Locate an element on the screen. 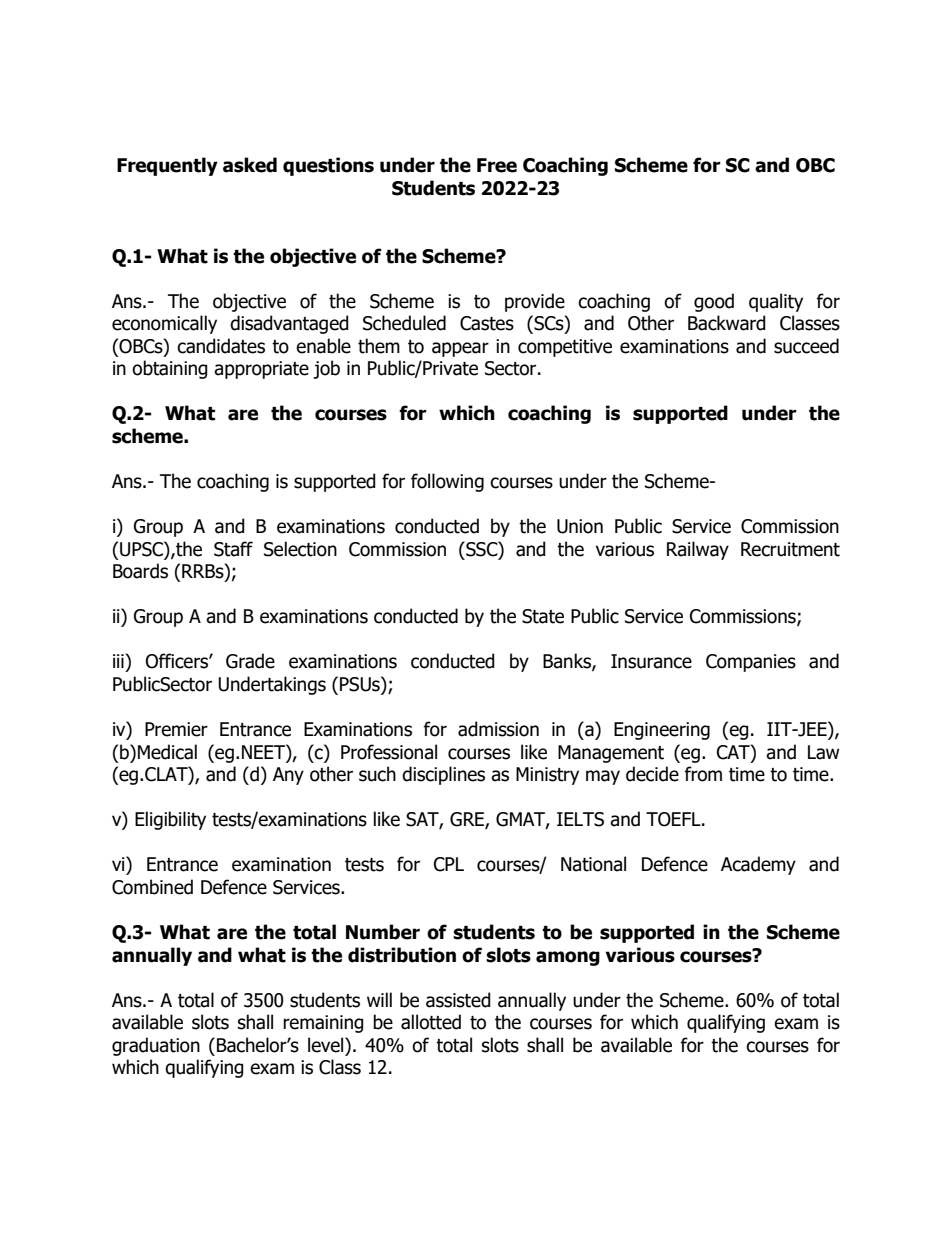 The height and width of the screenshot is (1233, 952). Free is located at coordinates (497, 165).
